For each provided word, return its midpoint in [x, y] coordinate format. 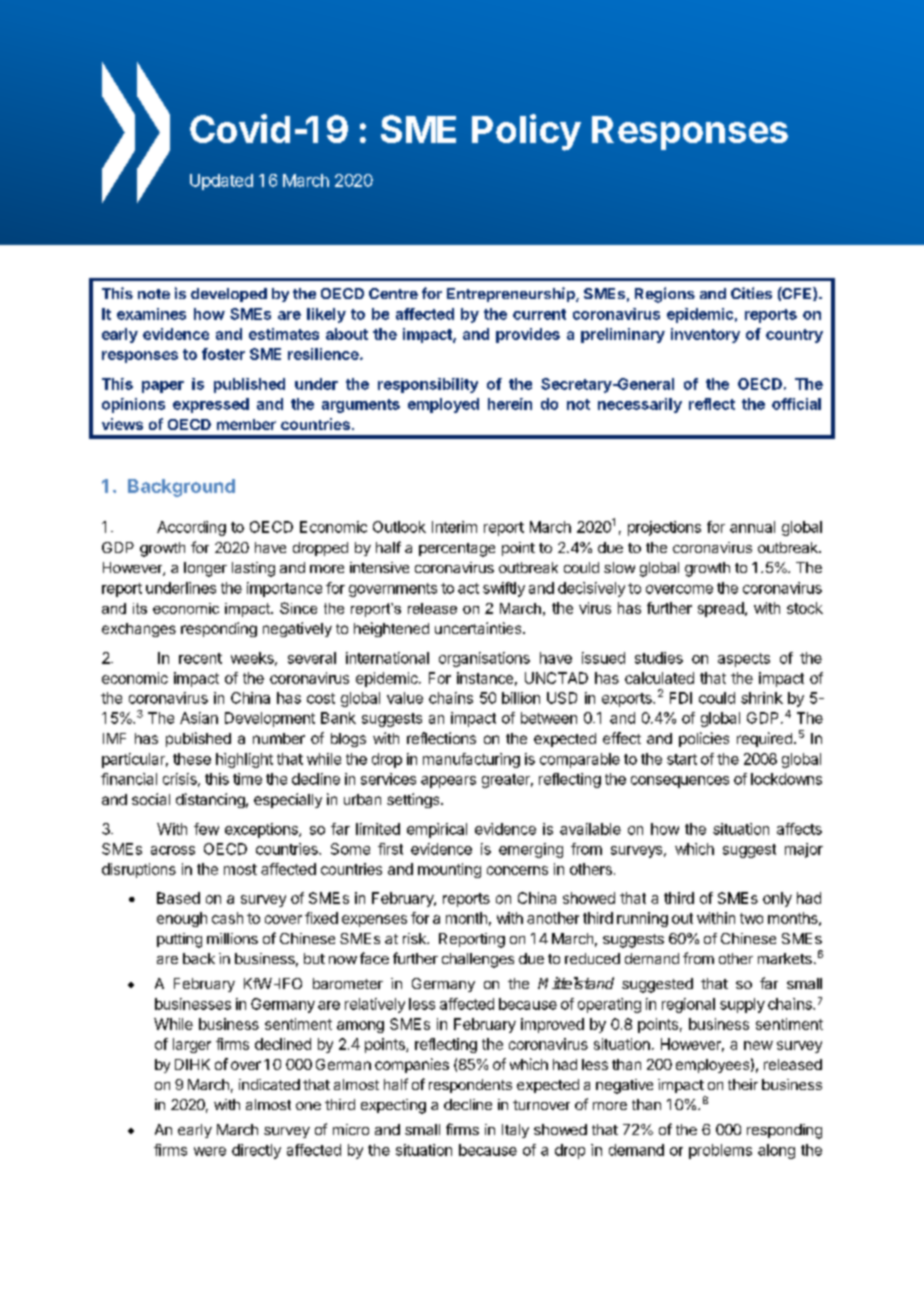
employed [443, 405]
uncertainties [479, 628]
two [751, 918]
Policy [526, 132]
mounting [449, 870]
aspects [744, 660]
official [796, 404]
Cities [751, 293]
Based [178, 898]
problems [720, 1151]
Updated [221, 182]
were [210, 1151]
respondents [470, 1086]
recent [200, 658]
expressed [211, 405]
